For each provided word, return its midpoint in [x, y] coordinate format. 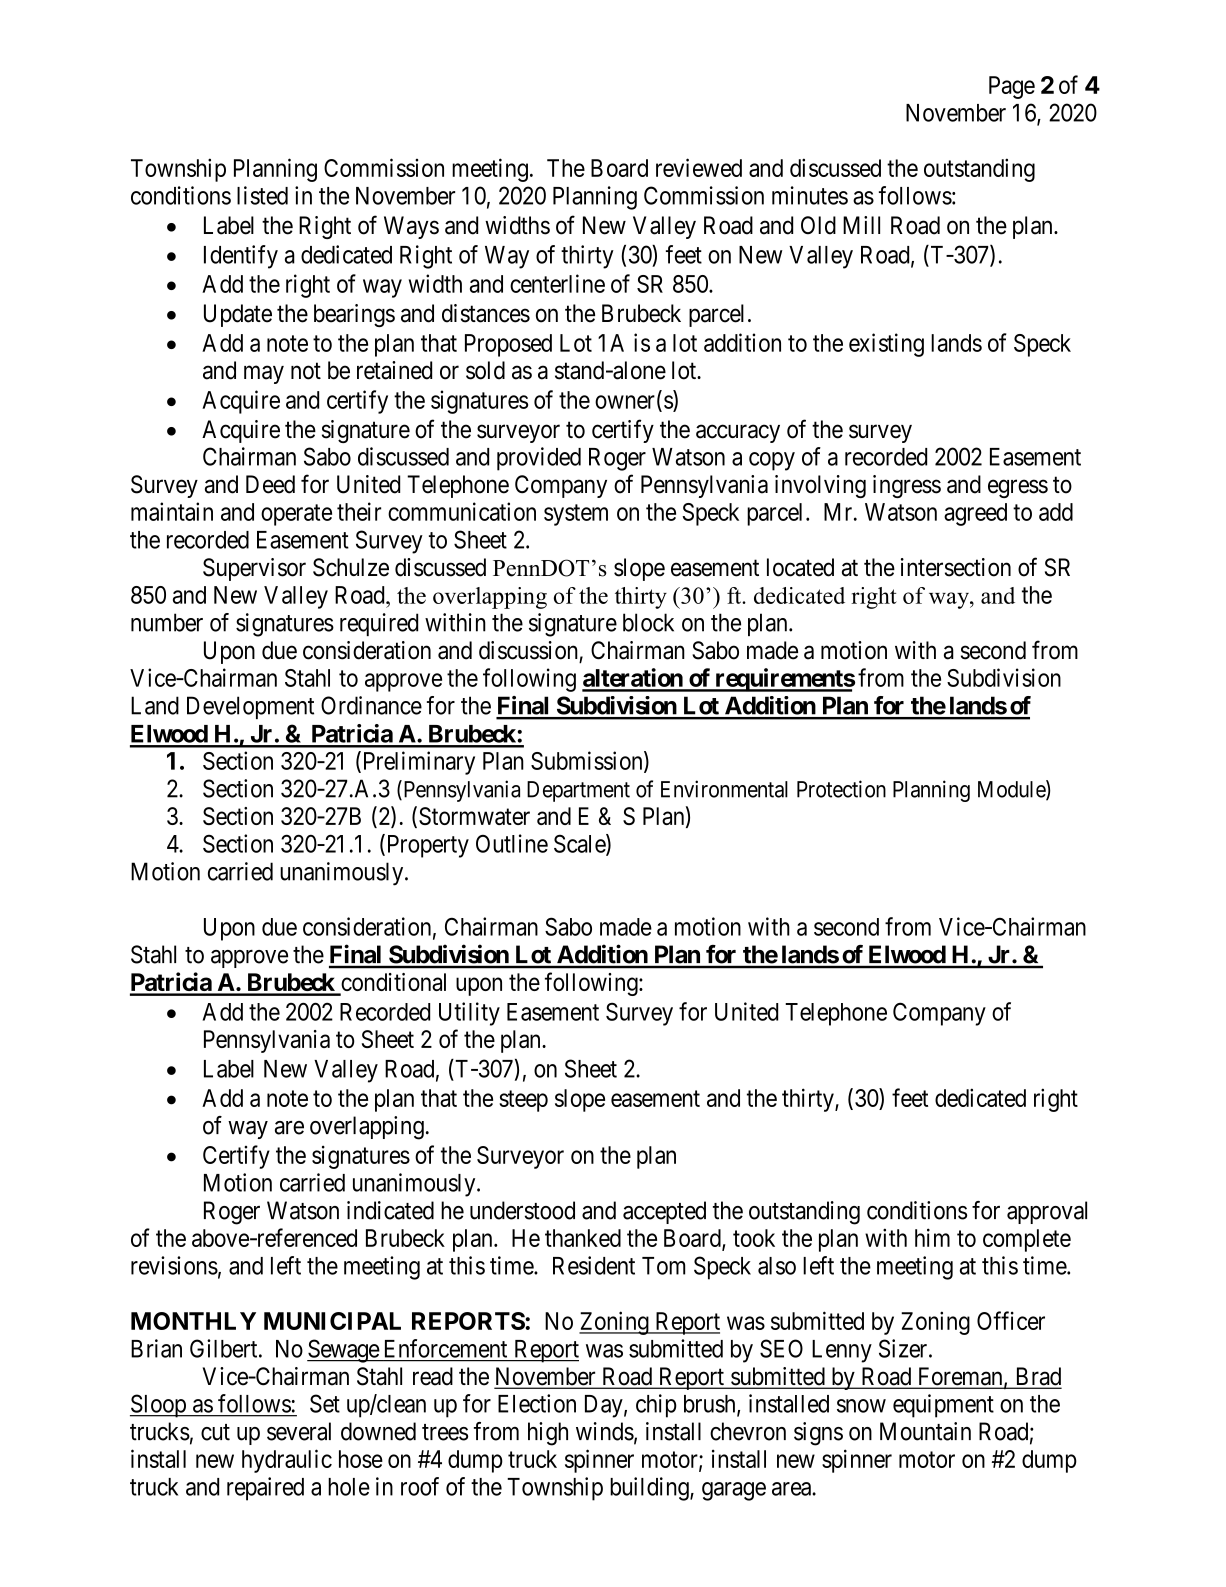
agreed [975, 514]
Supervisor [254, 569]
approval [1047, 1212]
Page [1012, 87]
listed [262, 195]
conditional [393, 982]
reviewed [699, 167]
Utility [469, 1014]
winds [605, 1431]
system [576, 515]
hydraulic [287, 1461]
